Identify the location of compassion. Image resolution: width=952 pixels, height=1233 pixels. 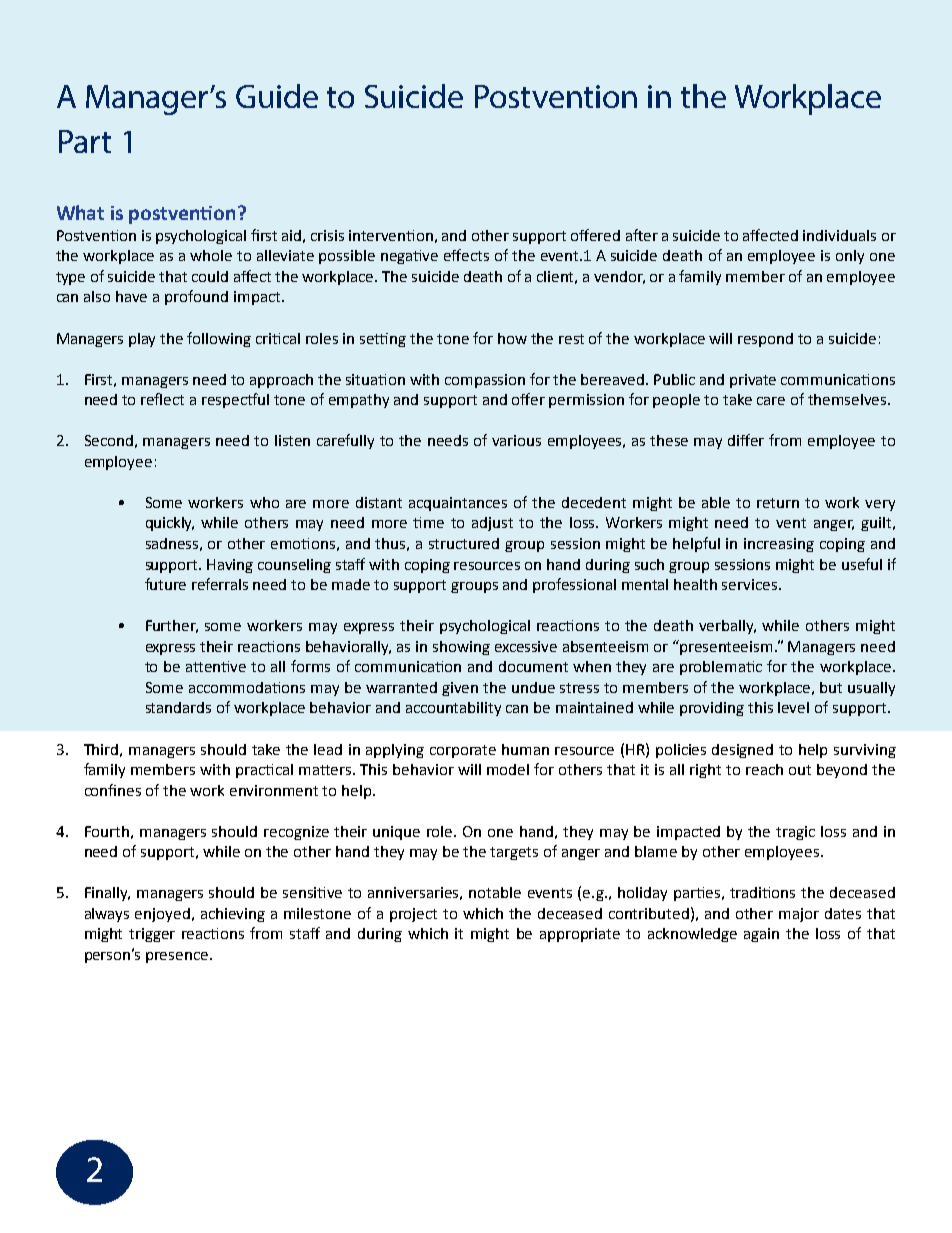
(485, 381).
